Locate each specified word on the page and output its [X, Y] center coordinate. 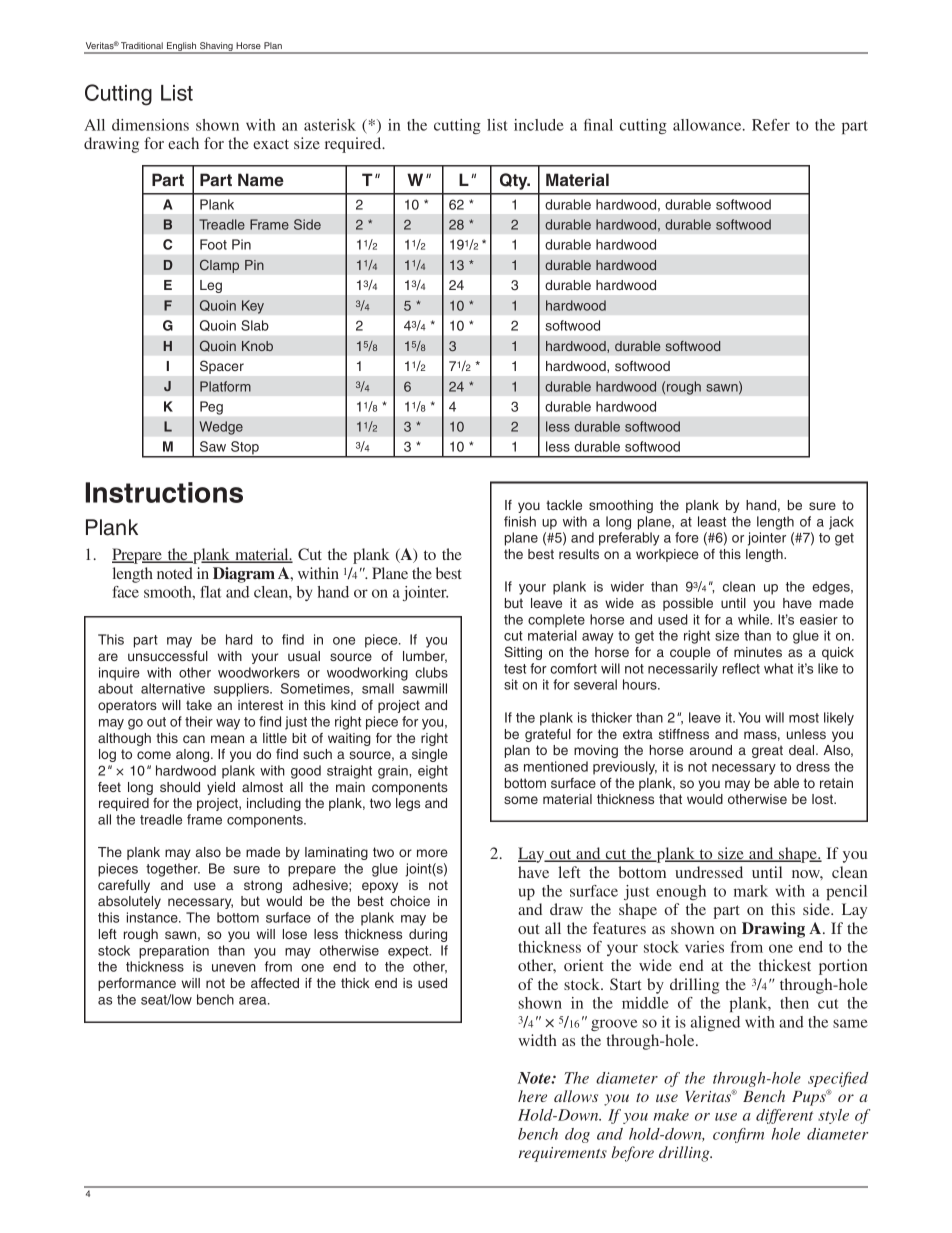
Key [253, 307]
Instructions [164, 492]
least [712, 521]
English [182, 48]
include [539, 125]
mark [751, 891]
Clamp [219, 266]
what [778, 668]
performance [137, 984]
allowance [708, 125]
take [199, 705]
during [428, 935]
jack [841, 523]
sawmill [425, 688]
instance [153, 917]
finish [520, 521]
